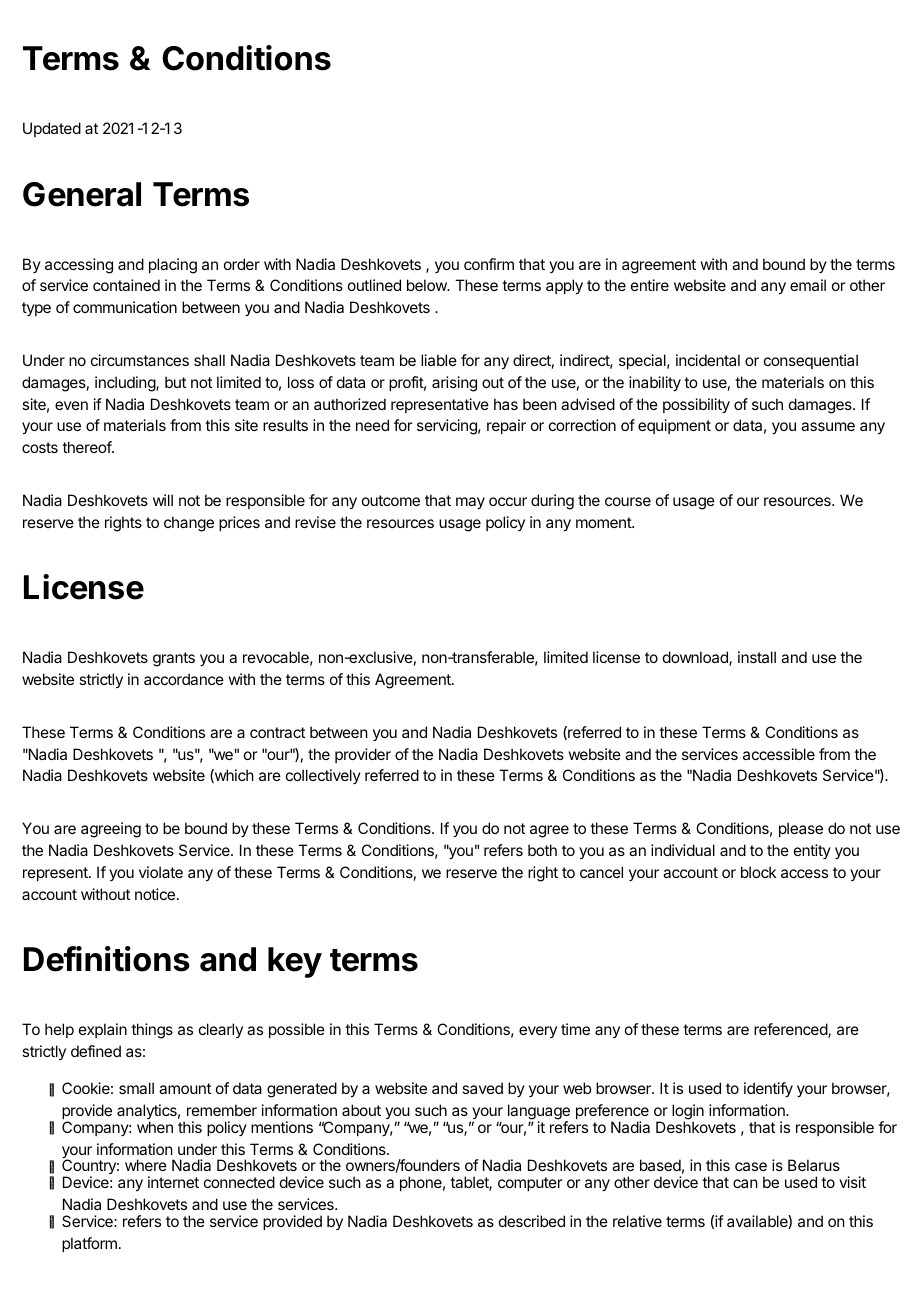 The width and height of the screenshot is (924, 1308). Describe the element at coordinates (107, 959) in the screenshot. I see `Definitions` at that location.
